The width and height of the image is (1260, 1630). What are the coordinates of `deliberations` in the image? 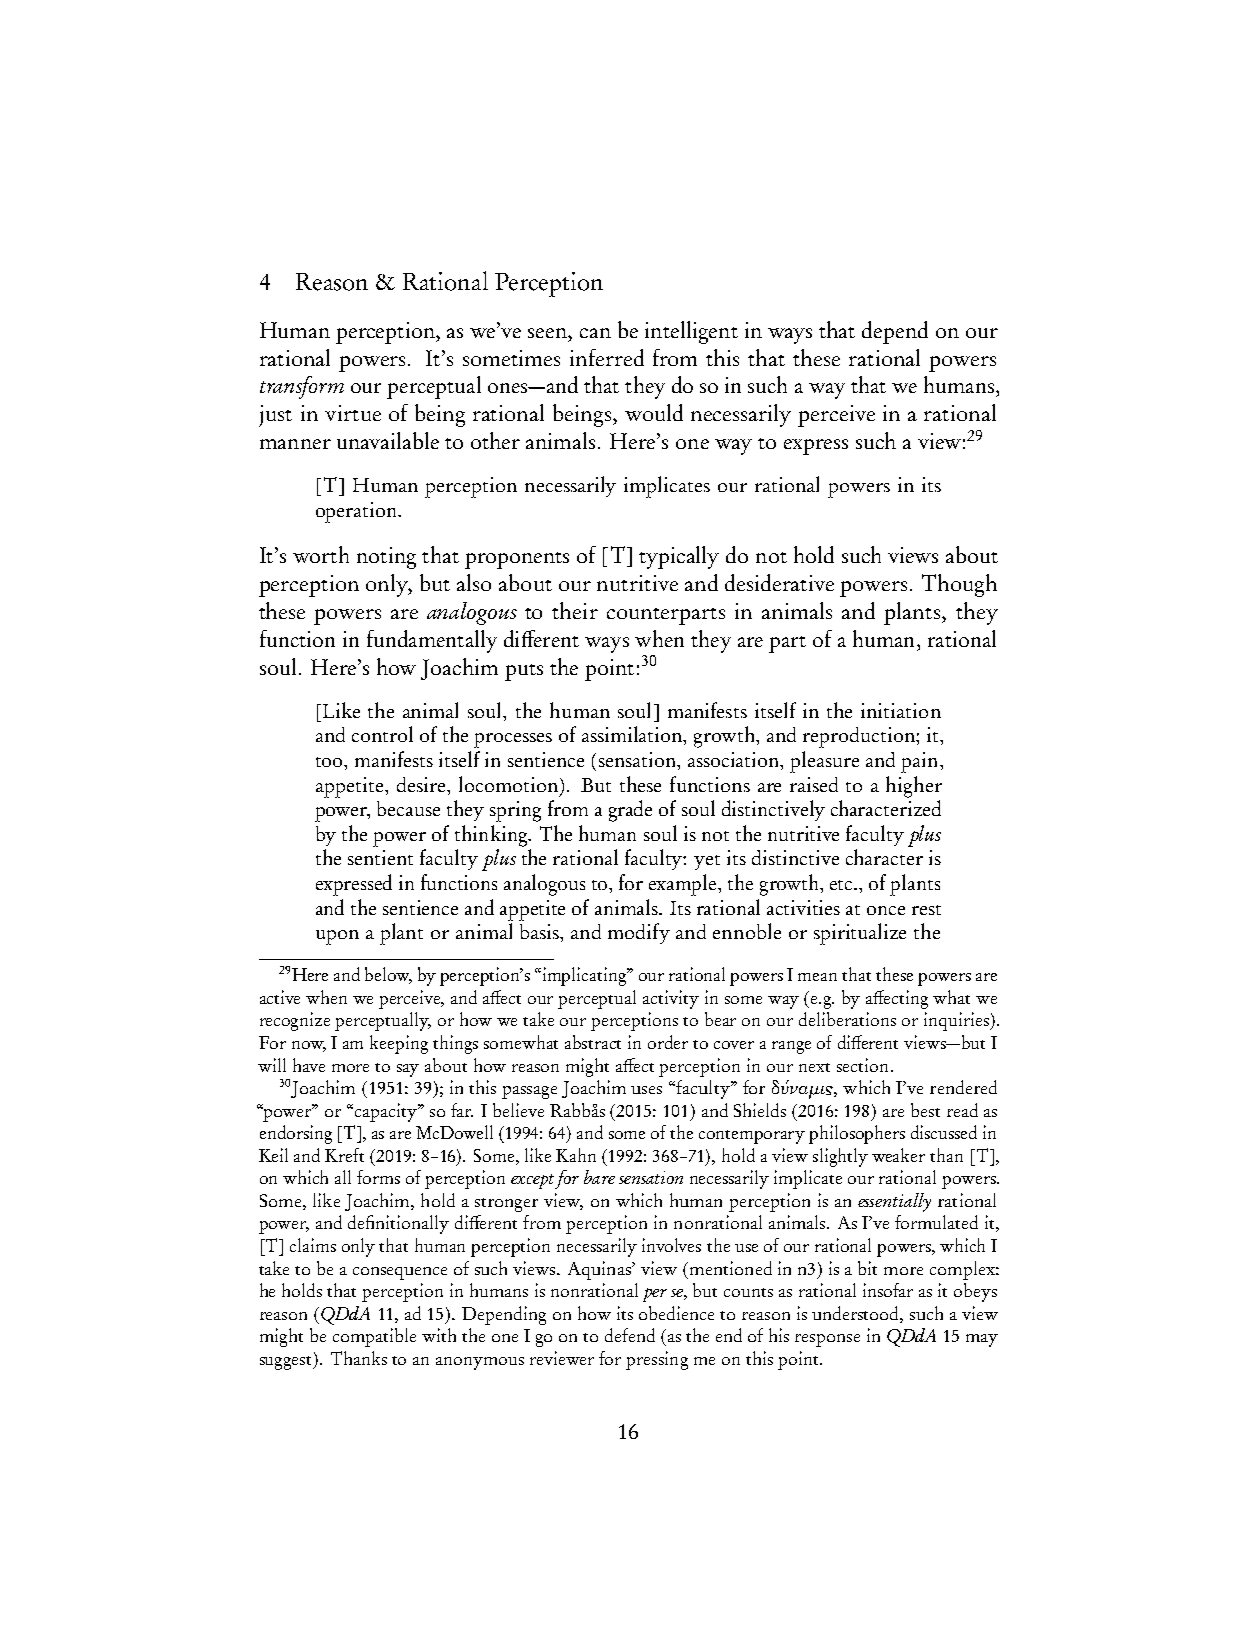 It's located at (847, 1019).
